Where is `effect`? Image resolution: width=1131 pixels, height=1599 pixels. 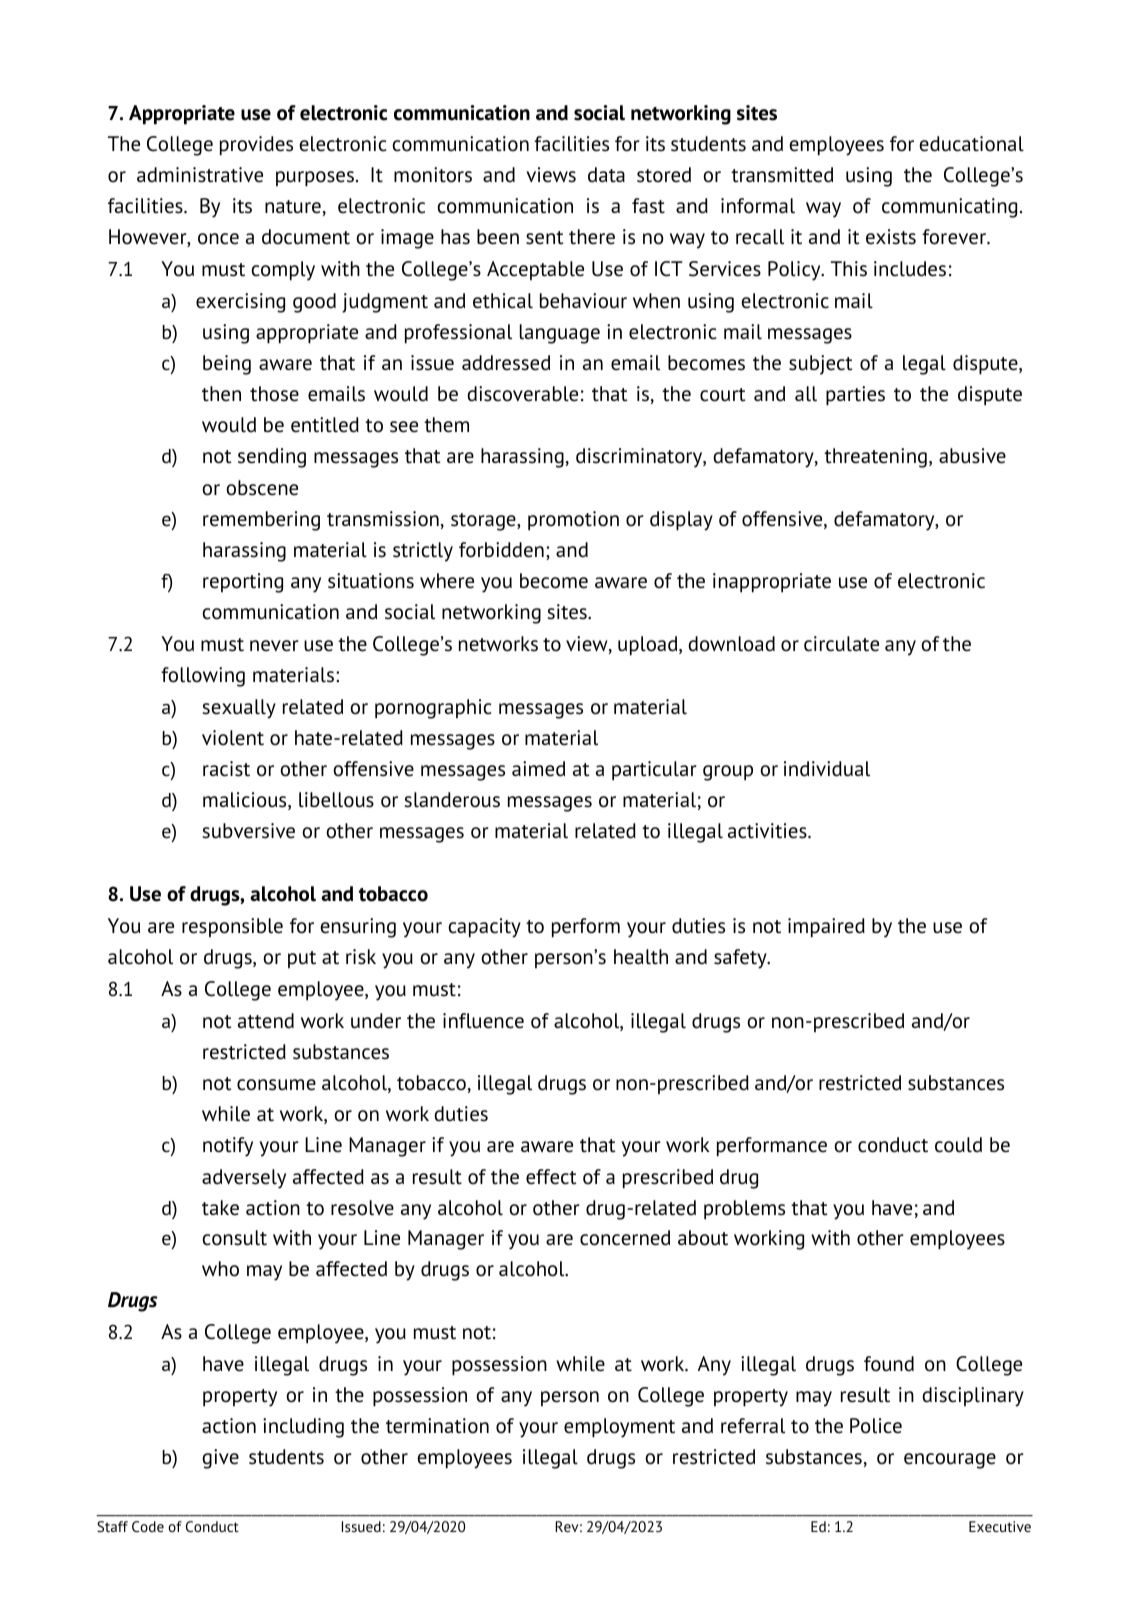
effect is located at coordinates (551, 1177).
